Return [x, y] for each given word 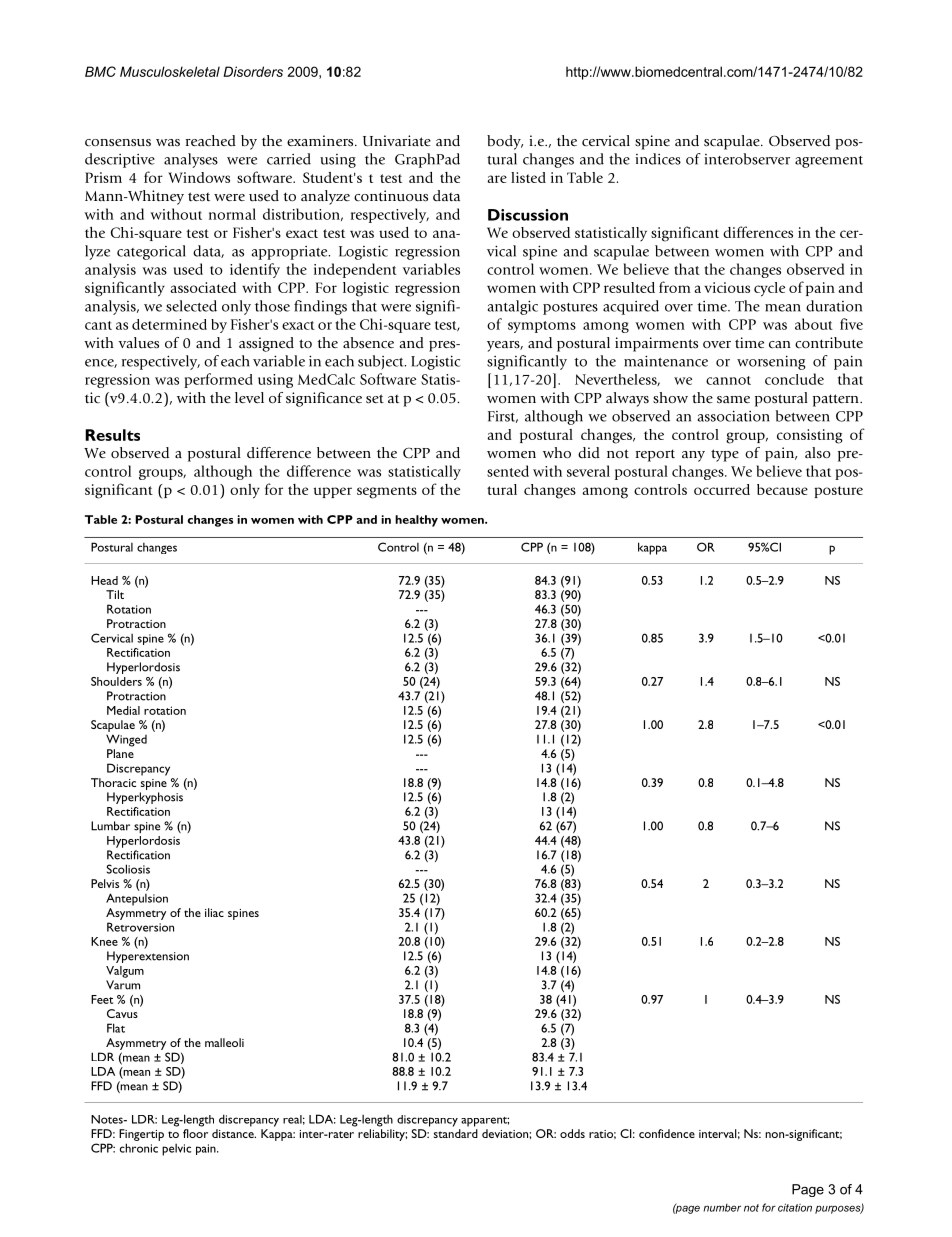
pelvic [176, 1150]
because [782, 489]
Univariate [397, 141]
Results [112, 435]
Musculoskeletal [170, 71]
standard [456, 1133]
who [557, 452]
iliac [214, 912]
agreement [829, 162]
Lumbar [110, 826]
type [725, 455]
